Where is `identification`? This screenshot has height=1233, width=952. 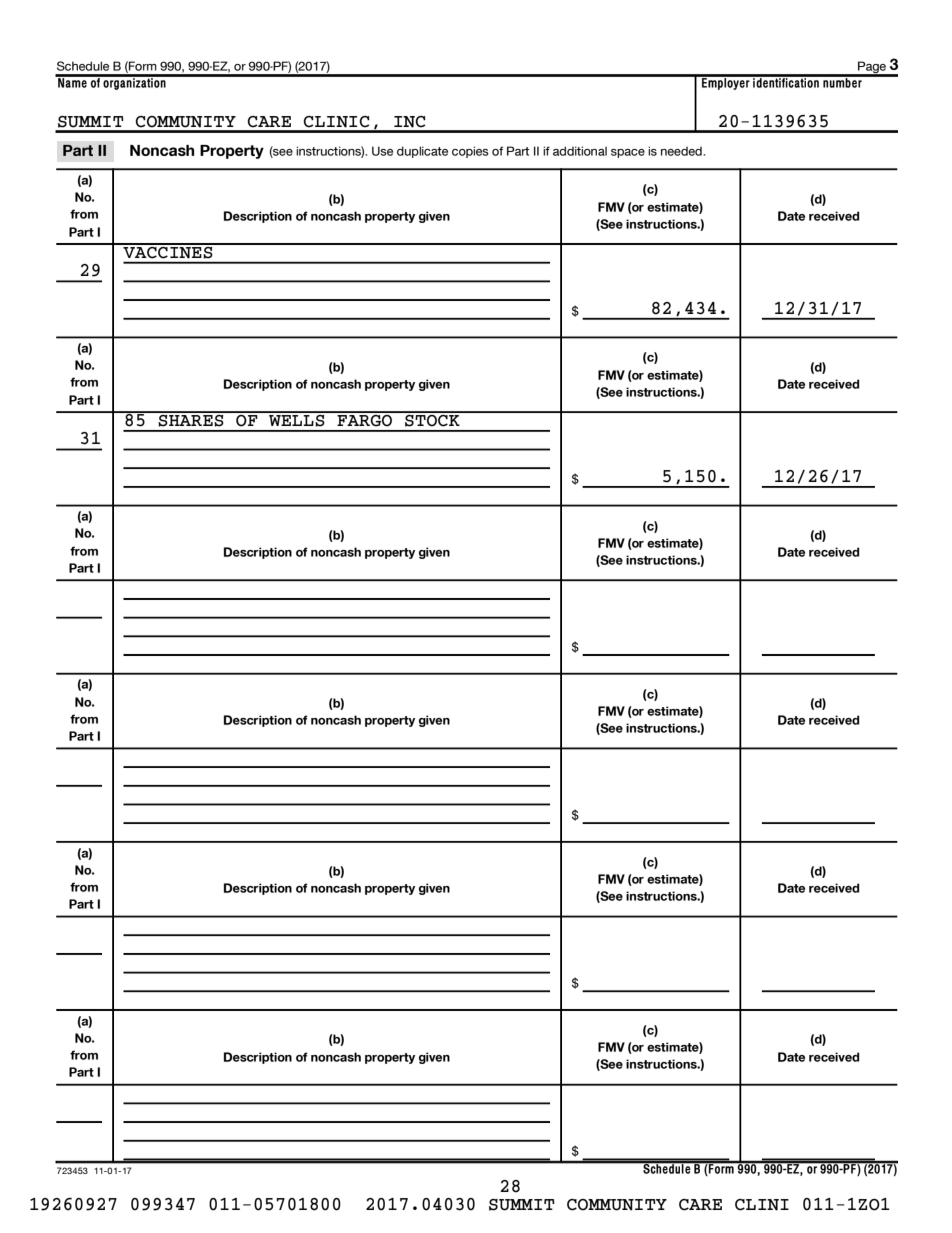 identification is located at coordinates (786, 81).
